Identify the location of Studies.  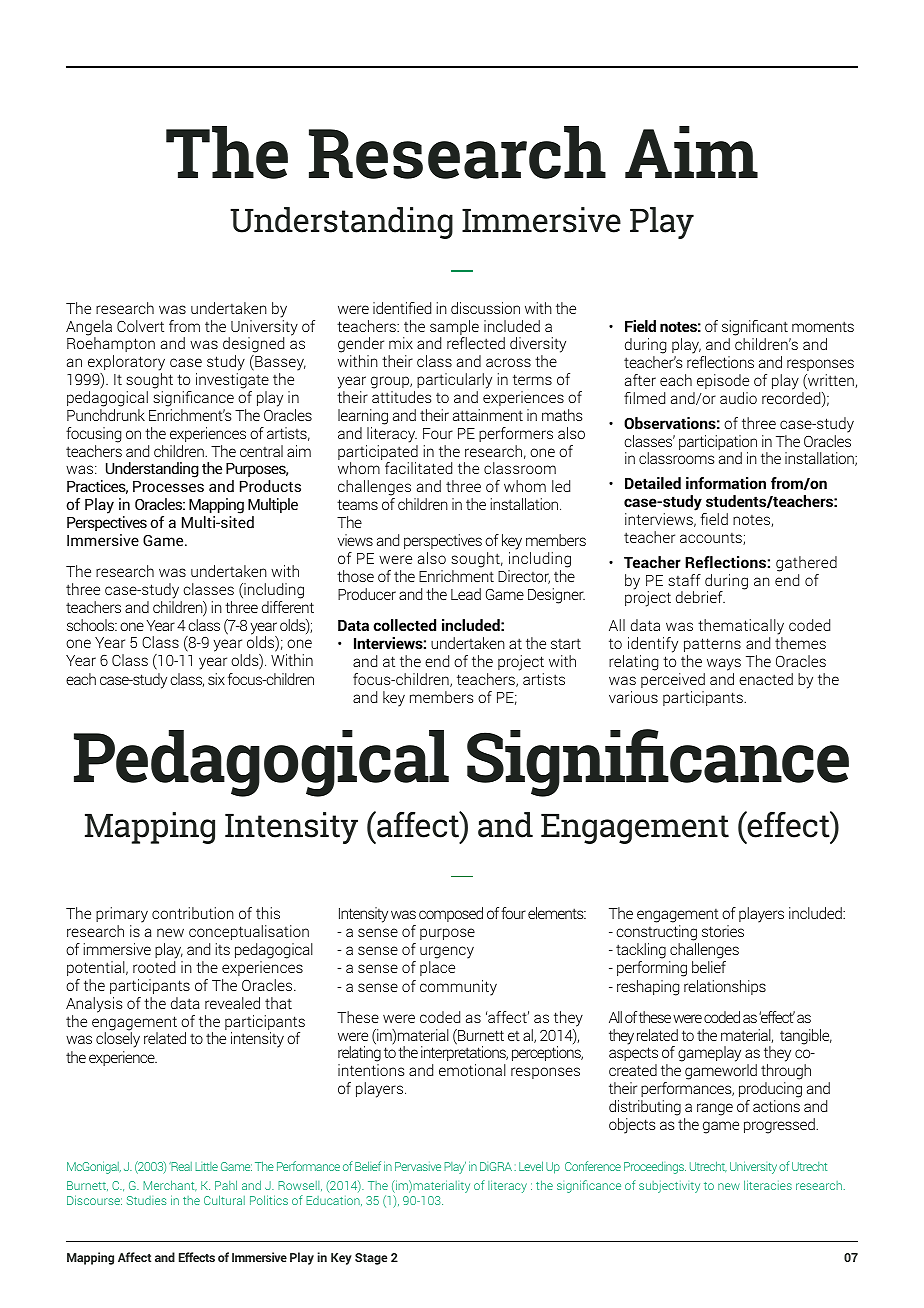
(147, 1200).
